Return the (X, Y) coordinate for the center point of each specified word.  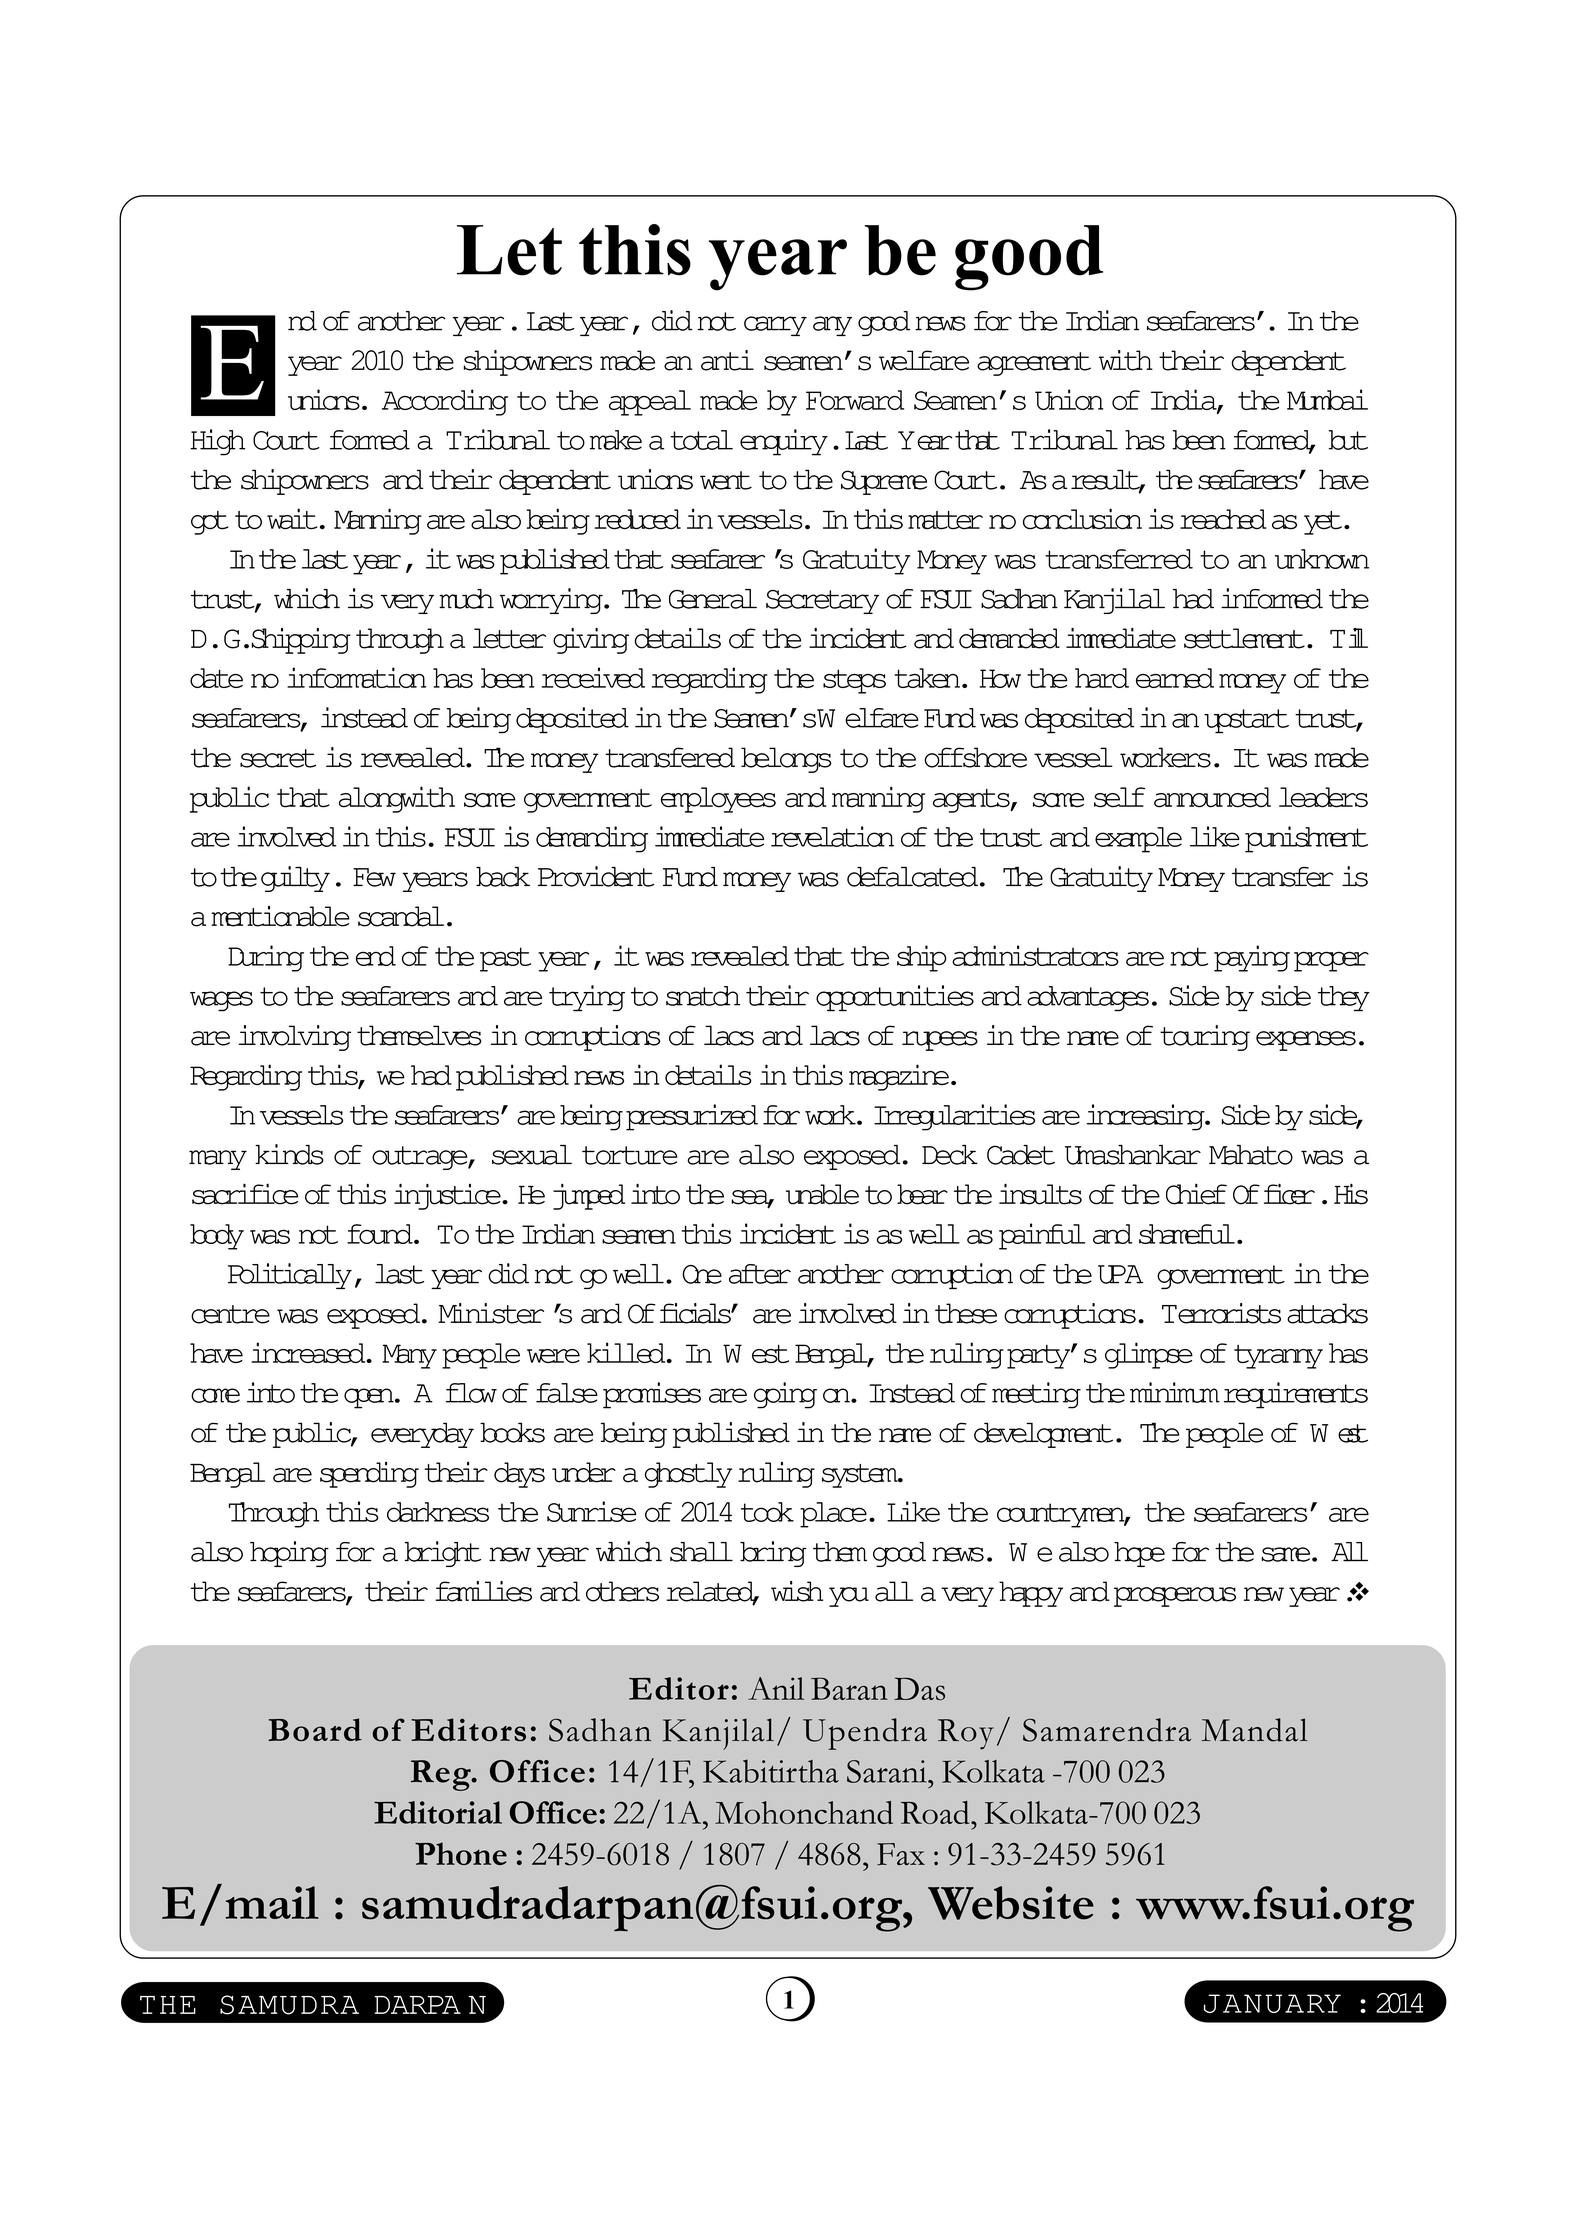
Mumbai (1327, 399)
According (445, 402)
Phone (461, 1853)
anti (727, 360)
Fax (901, 1854)
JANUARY (1272, 2003)
